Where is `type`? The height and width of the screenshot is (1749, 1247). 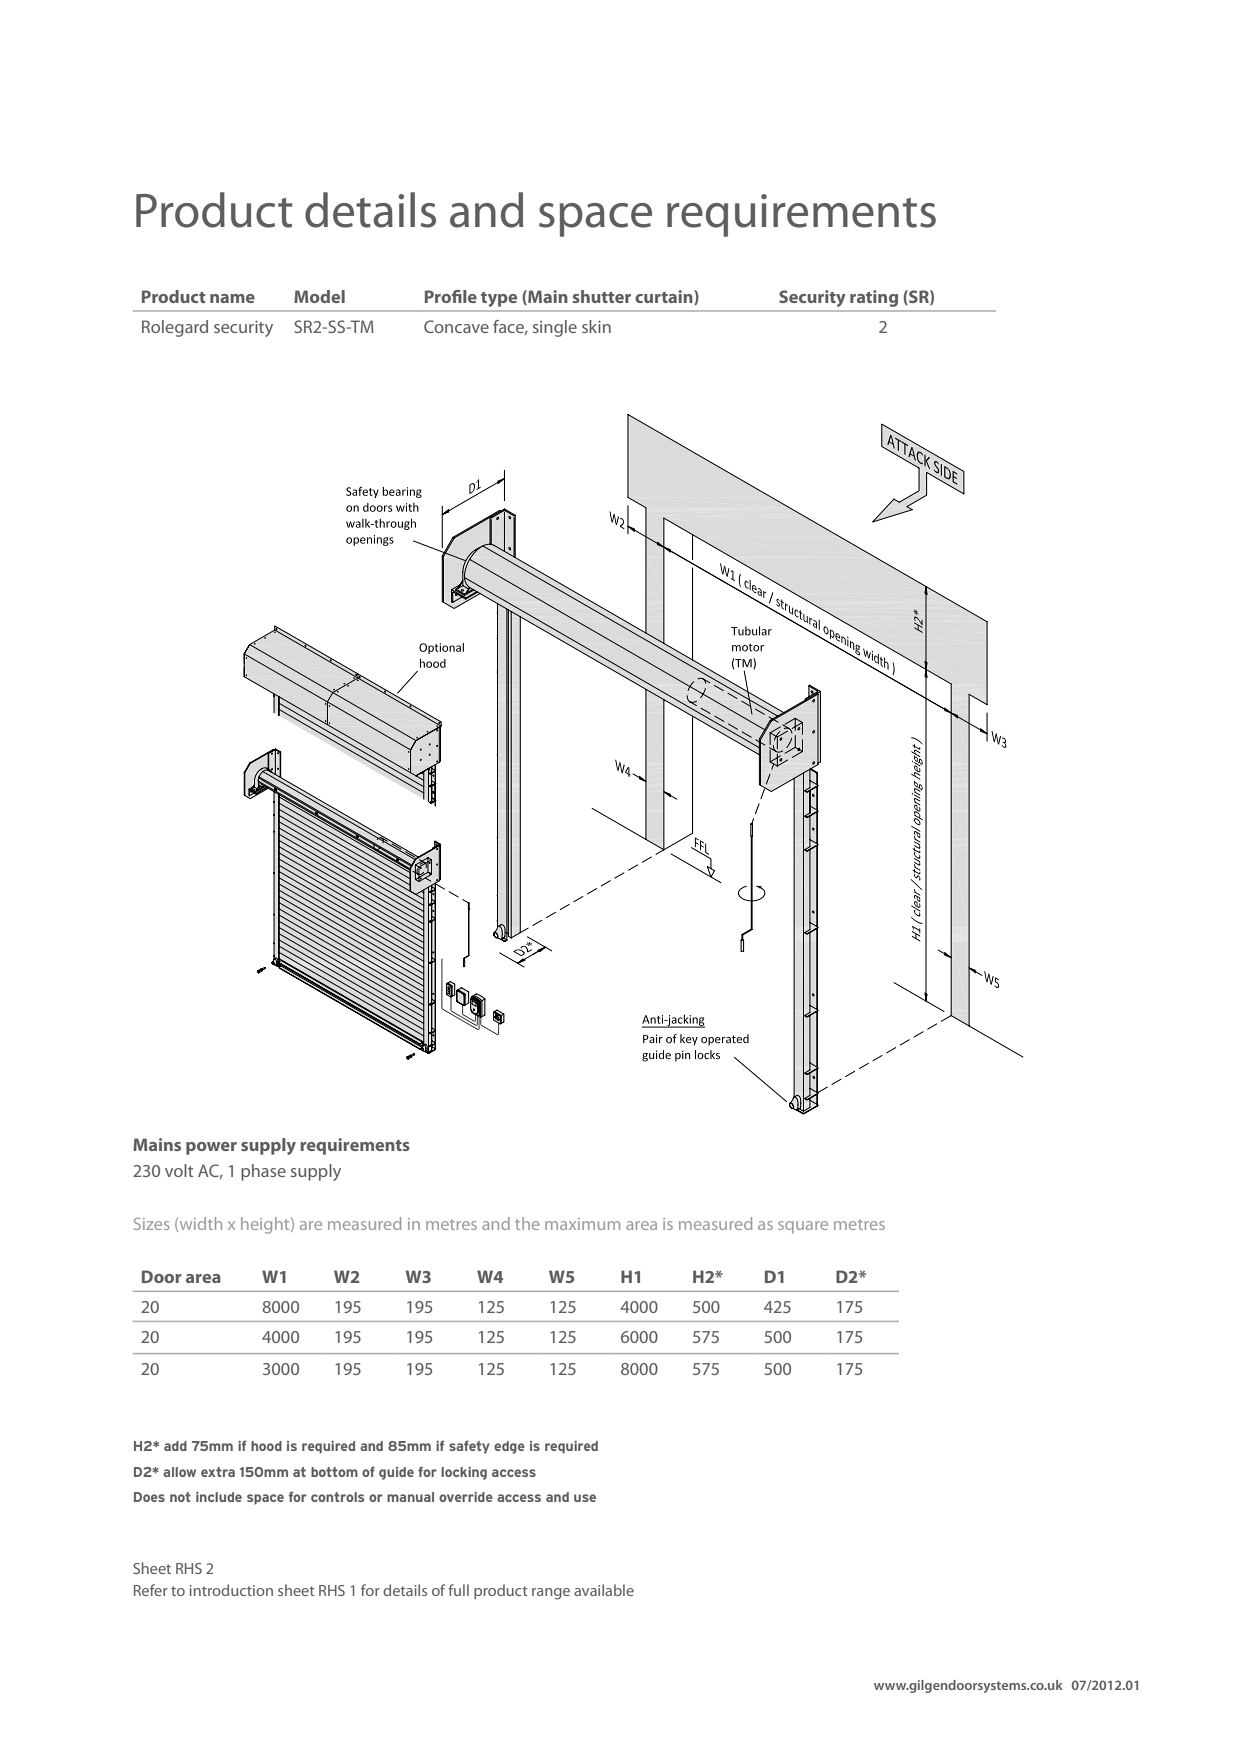 type is located at coordinates (499, 299).
